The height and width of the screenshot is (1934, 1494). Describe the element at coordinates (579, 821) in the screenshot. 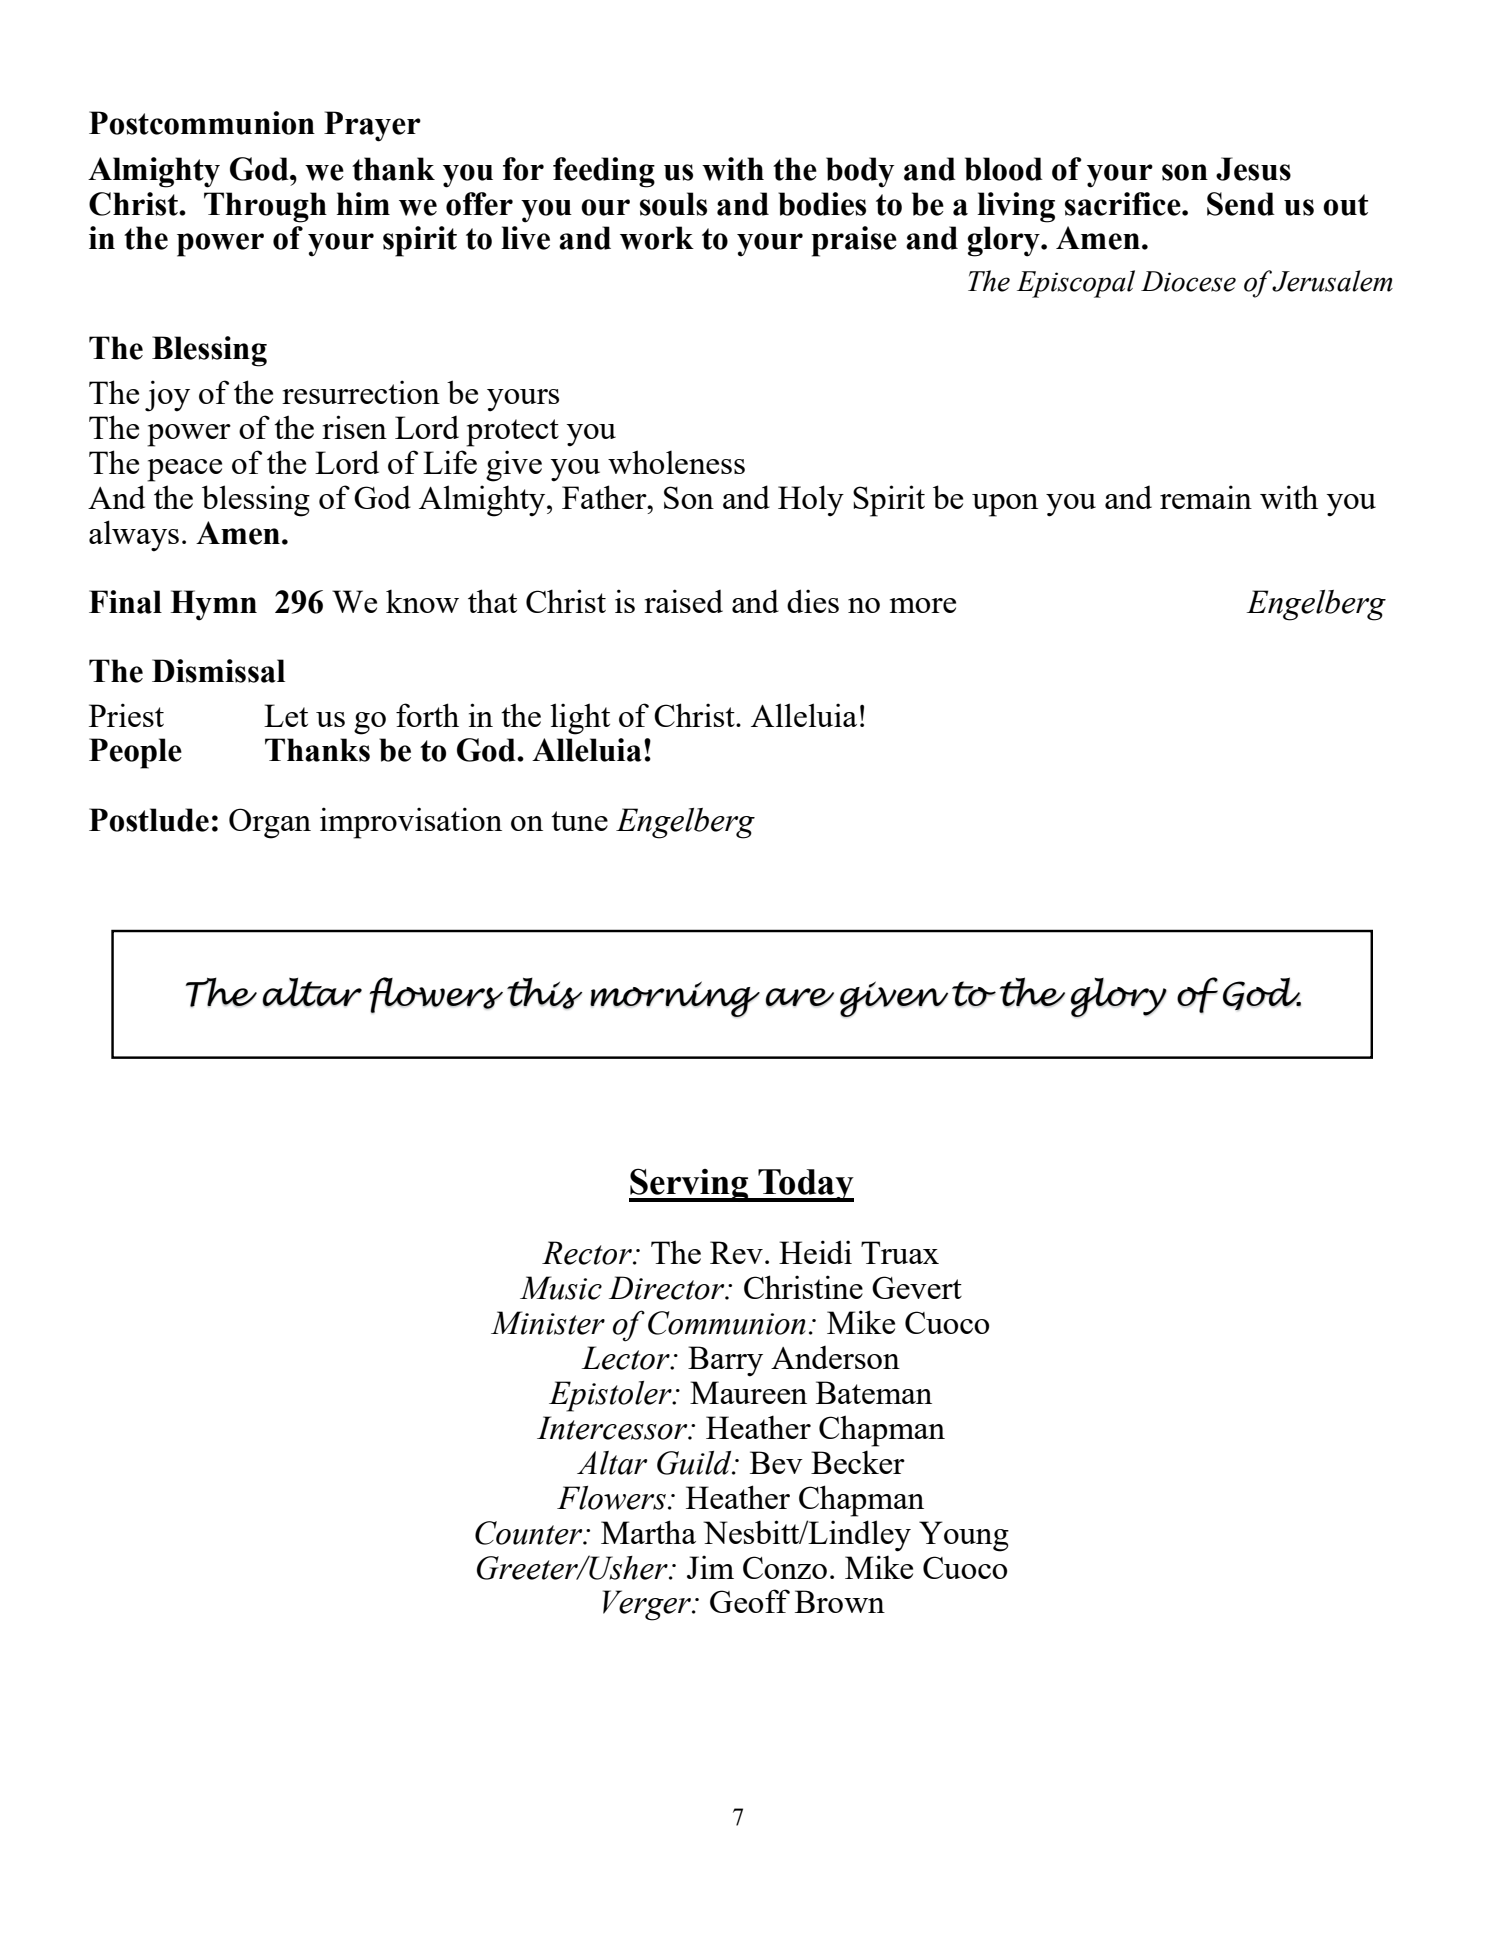

I see `tune` at that location.
